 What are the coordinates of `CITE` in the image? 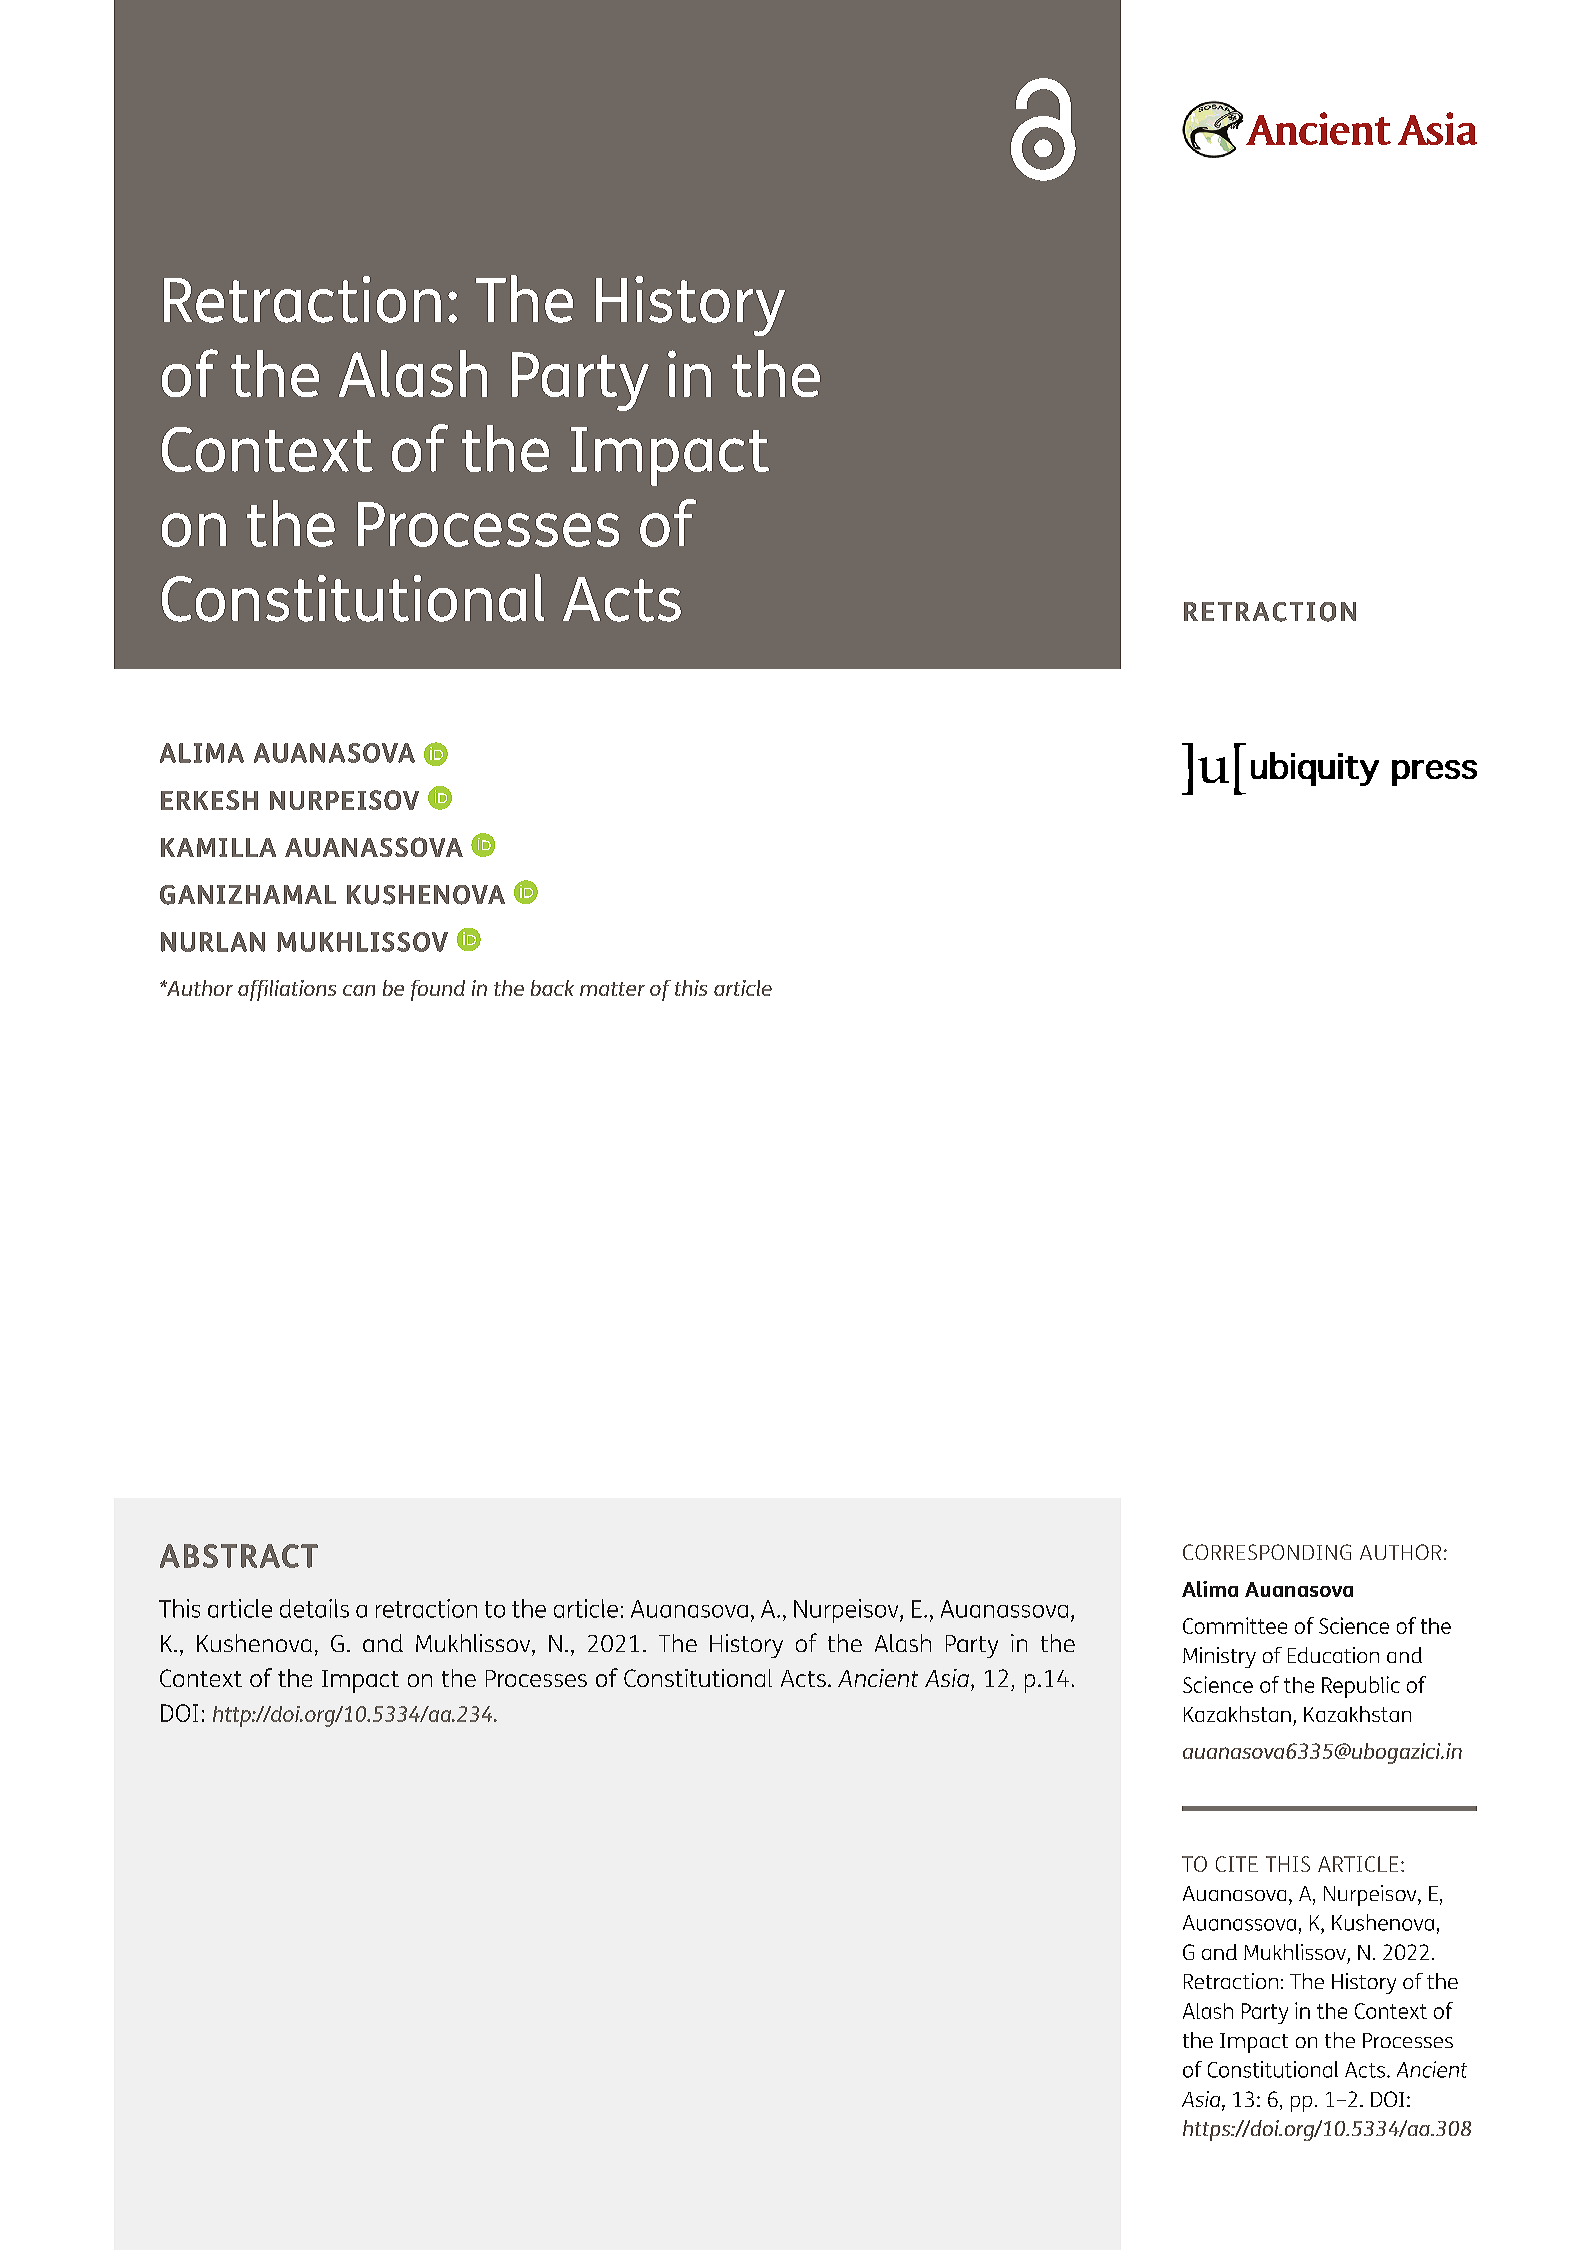 It's located at (1237, 1864).
